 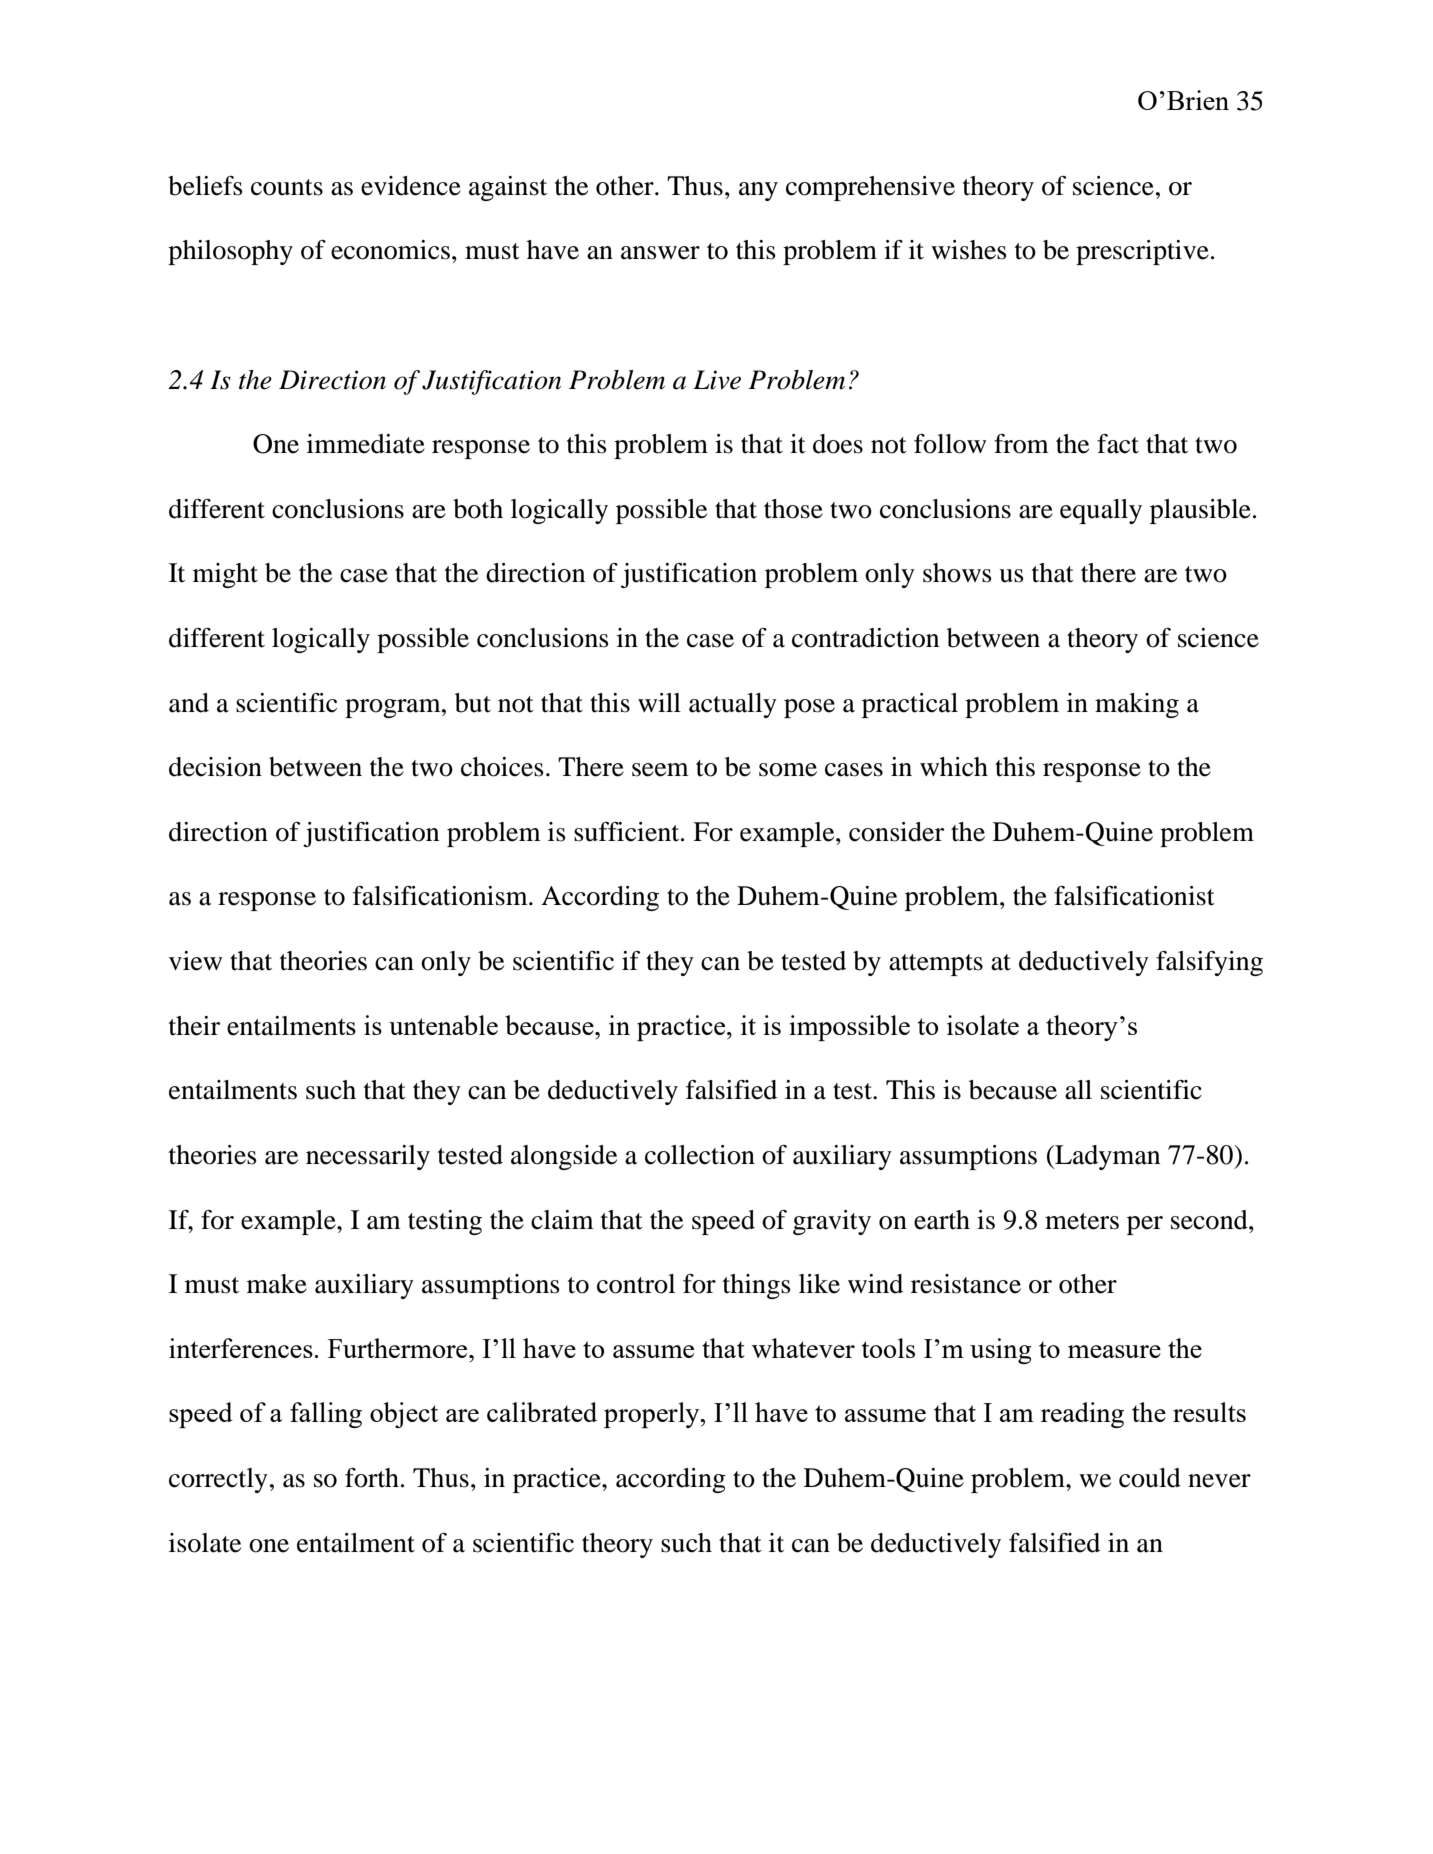 I want to click on which, so click(x=954, y=767).
